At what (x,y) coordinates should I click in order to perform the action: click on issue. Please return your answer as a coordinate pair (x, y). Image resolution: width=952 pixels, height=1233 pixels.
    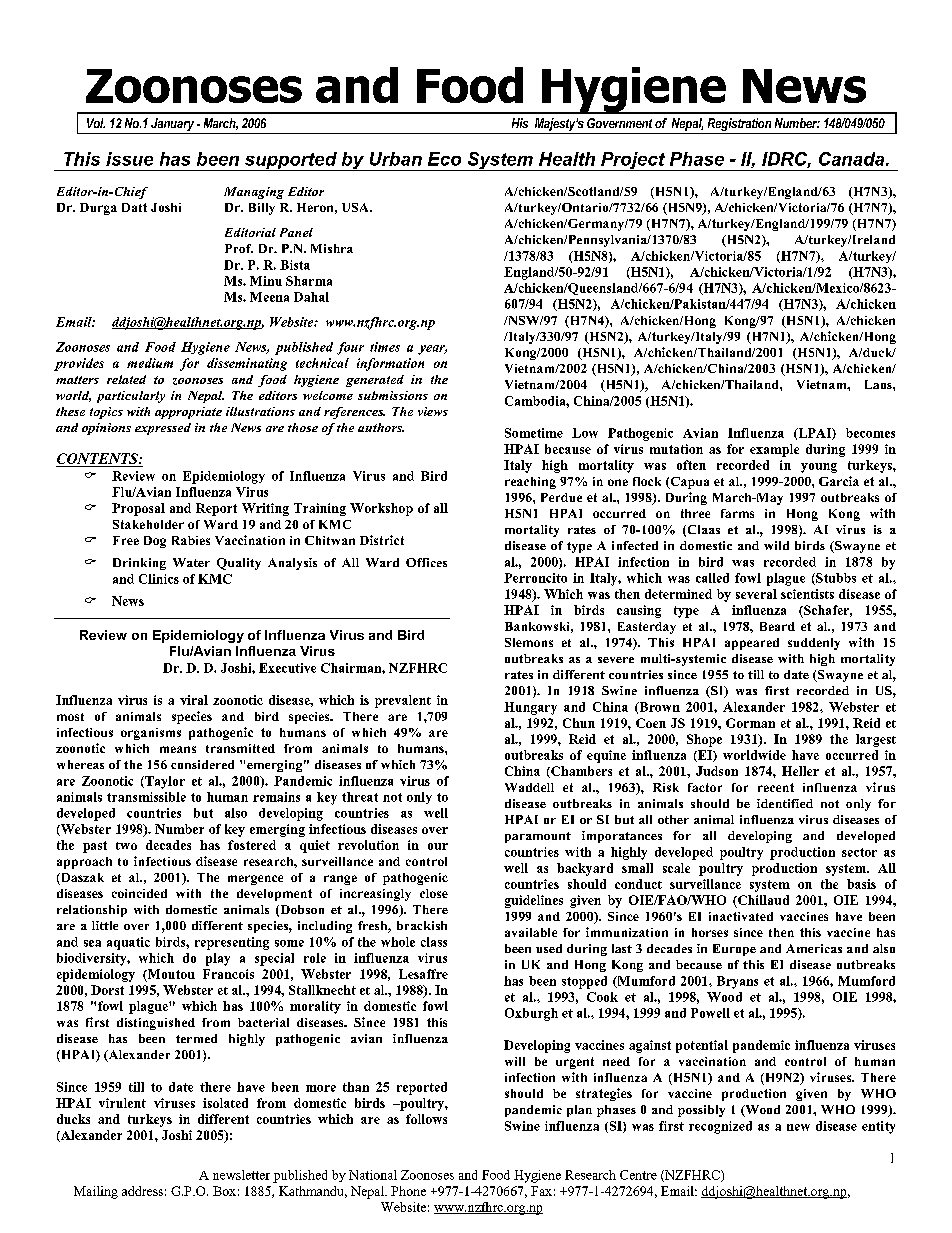
    Looking at the image, I should click on (129, 159).
